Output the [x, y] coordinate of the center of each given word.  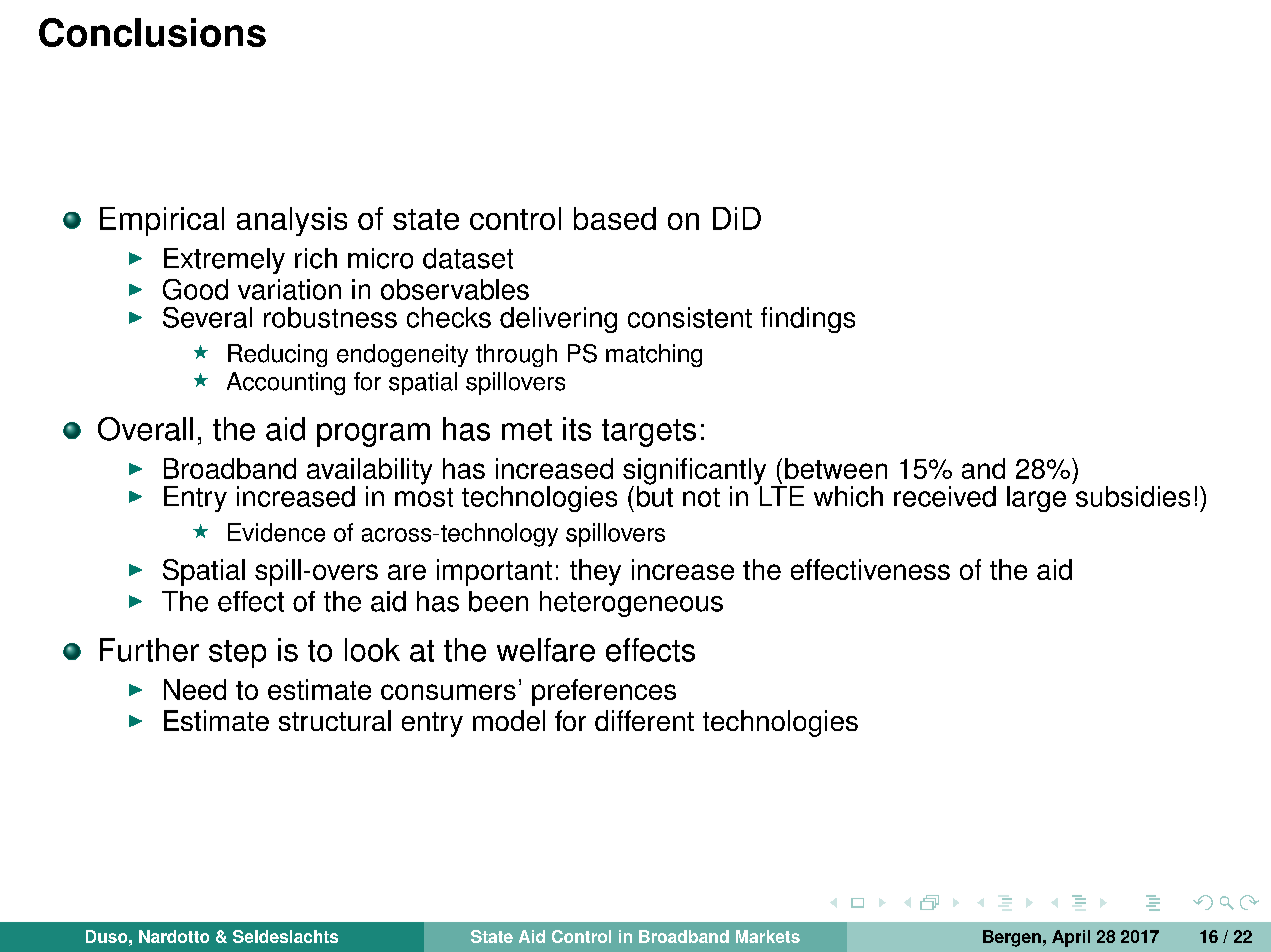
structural [335, 720]
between [836, 468]
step [237, 654]
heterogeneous [631, 604]
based [615, 218]
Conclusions [152, 32]
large [1036, 499]
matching [654, 355]
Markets [768, 936]
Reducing [277, 355]
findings [808, 320]
